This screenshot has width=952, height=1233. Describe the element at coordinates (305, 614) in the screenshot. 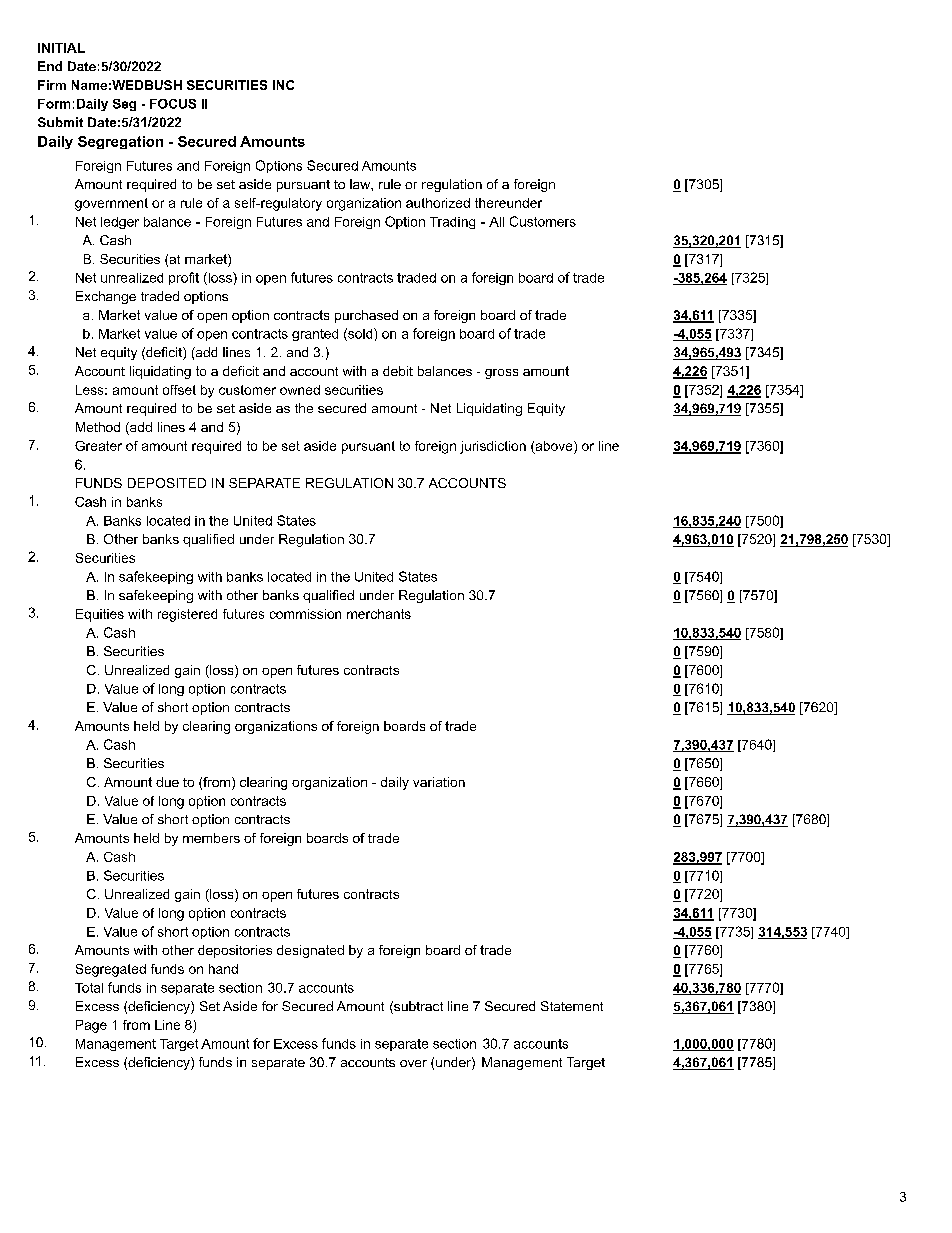

I see `commission` at that location.
